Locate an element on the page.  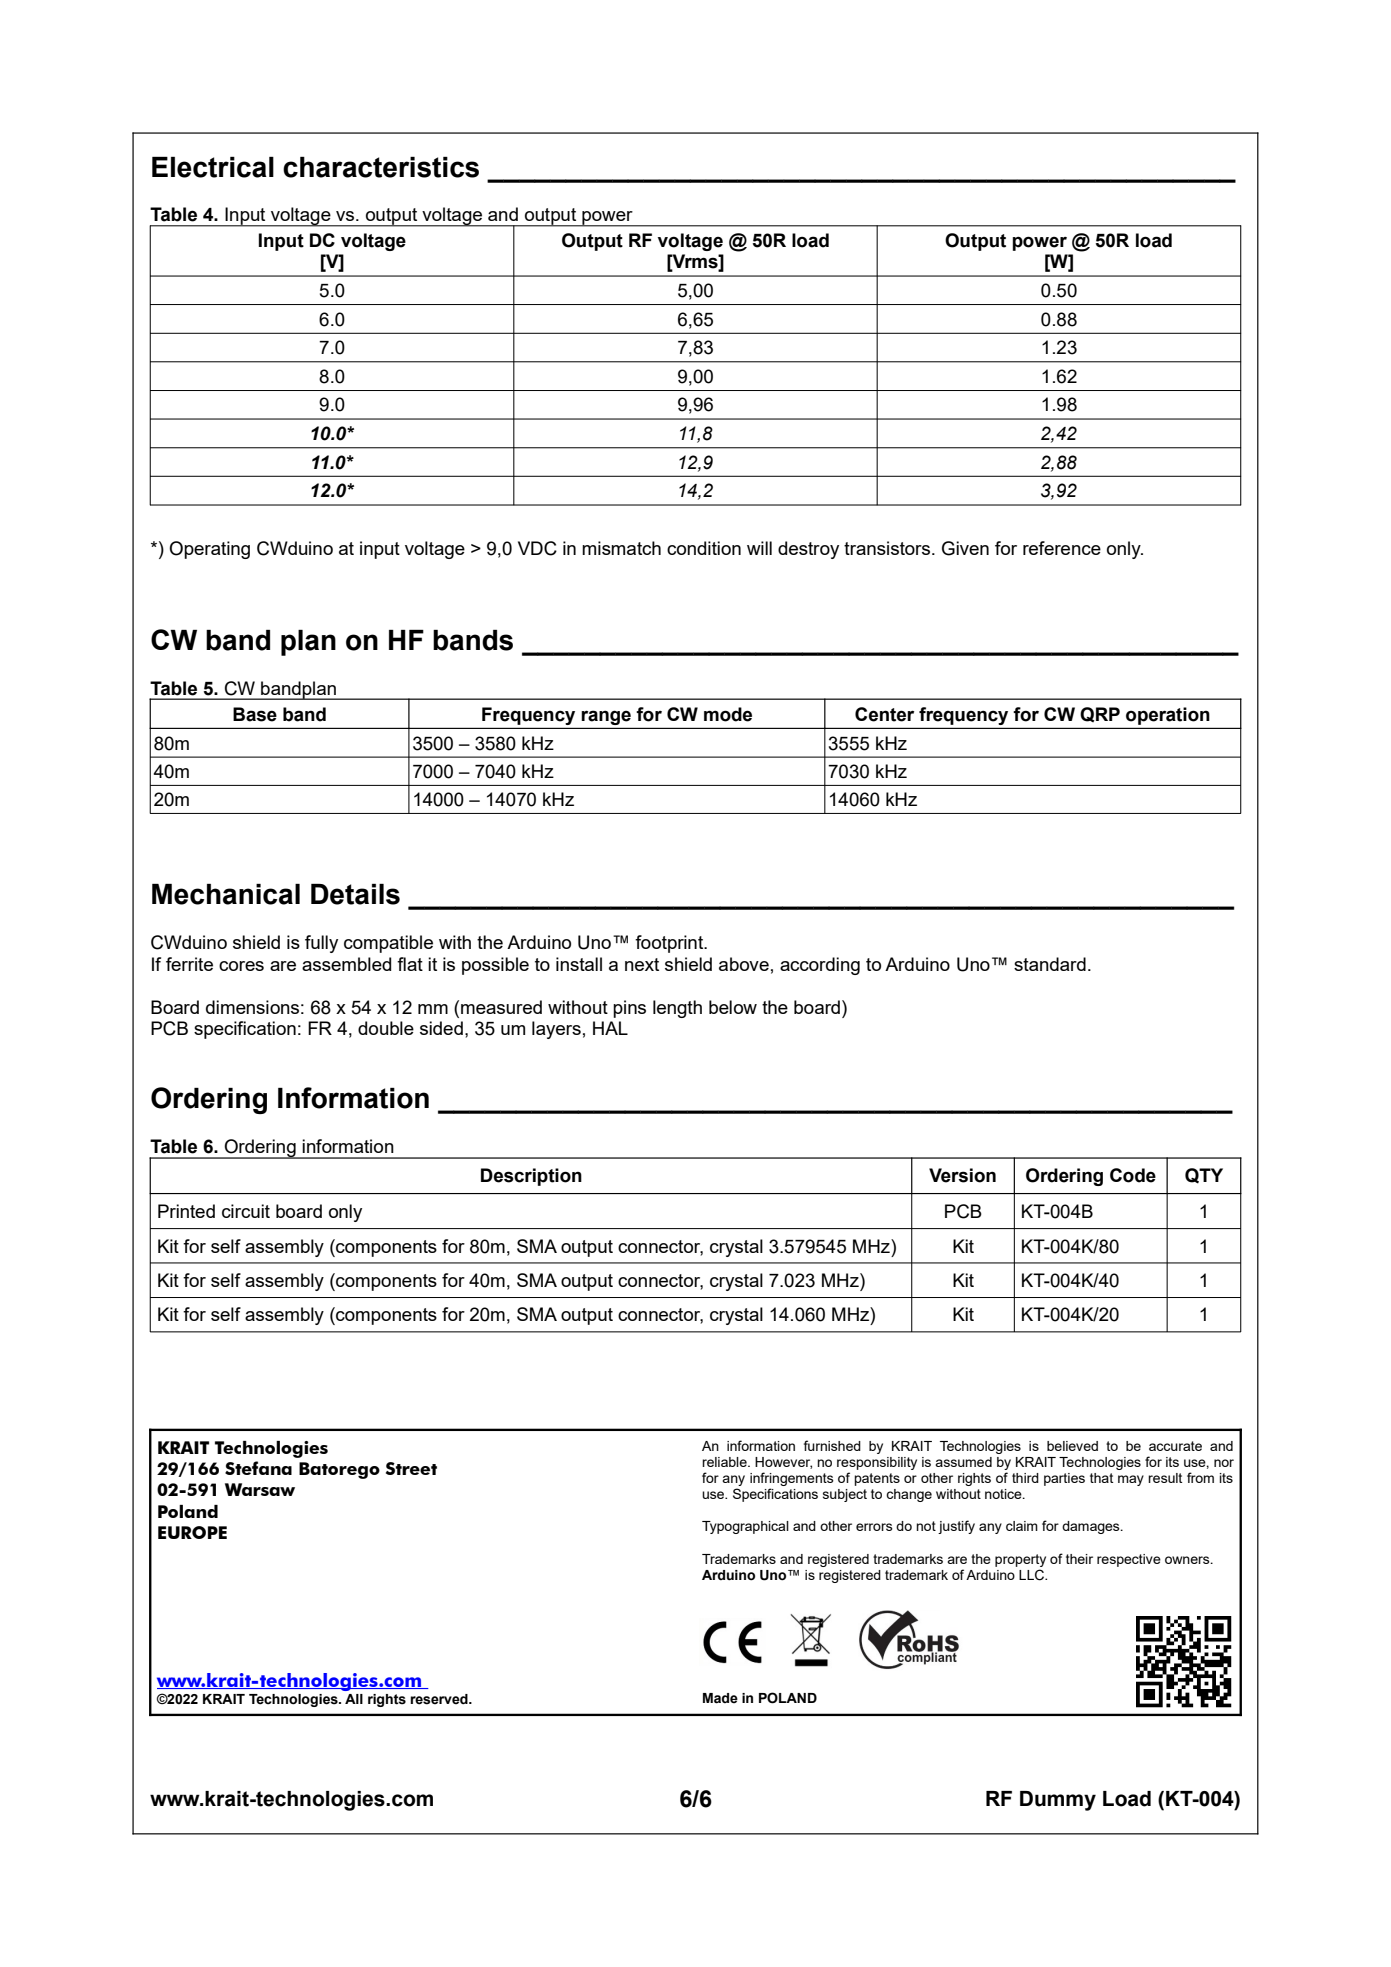
assembled is located at coordinates (346, 964).
